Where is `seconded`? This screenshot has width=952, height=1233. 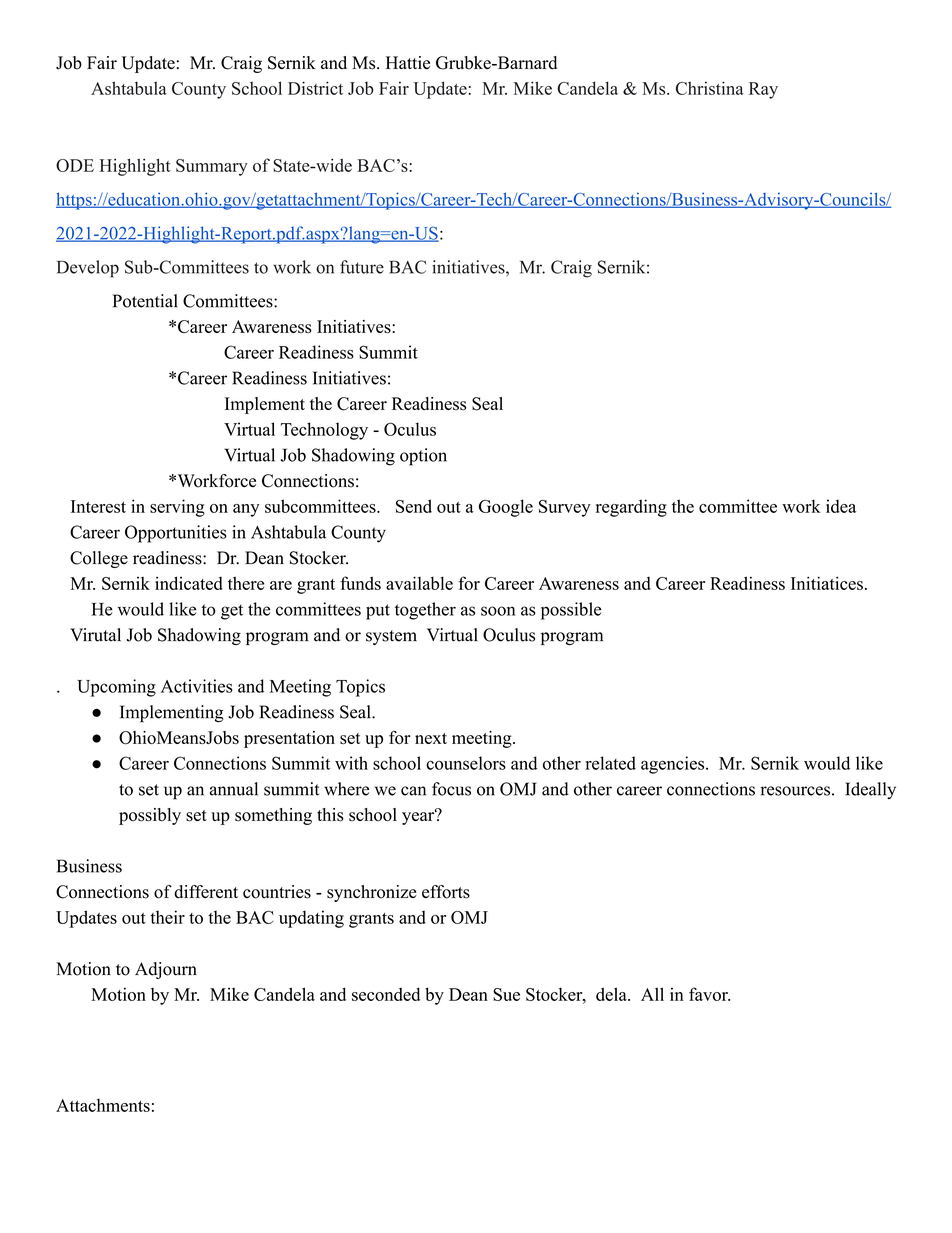 seconded is located at coordinates (386, 994).
